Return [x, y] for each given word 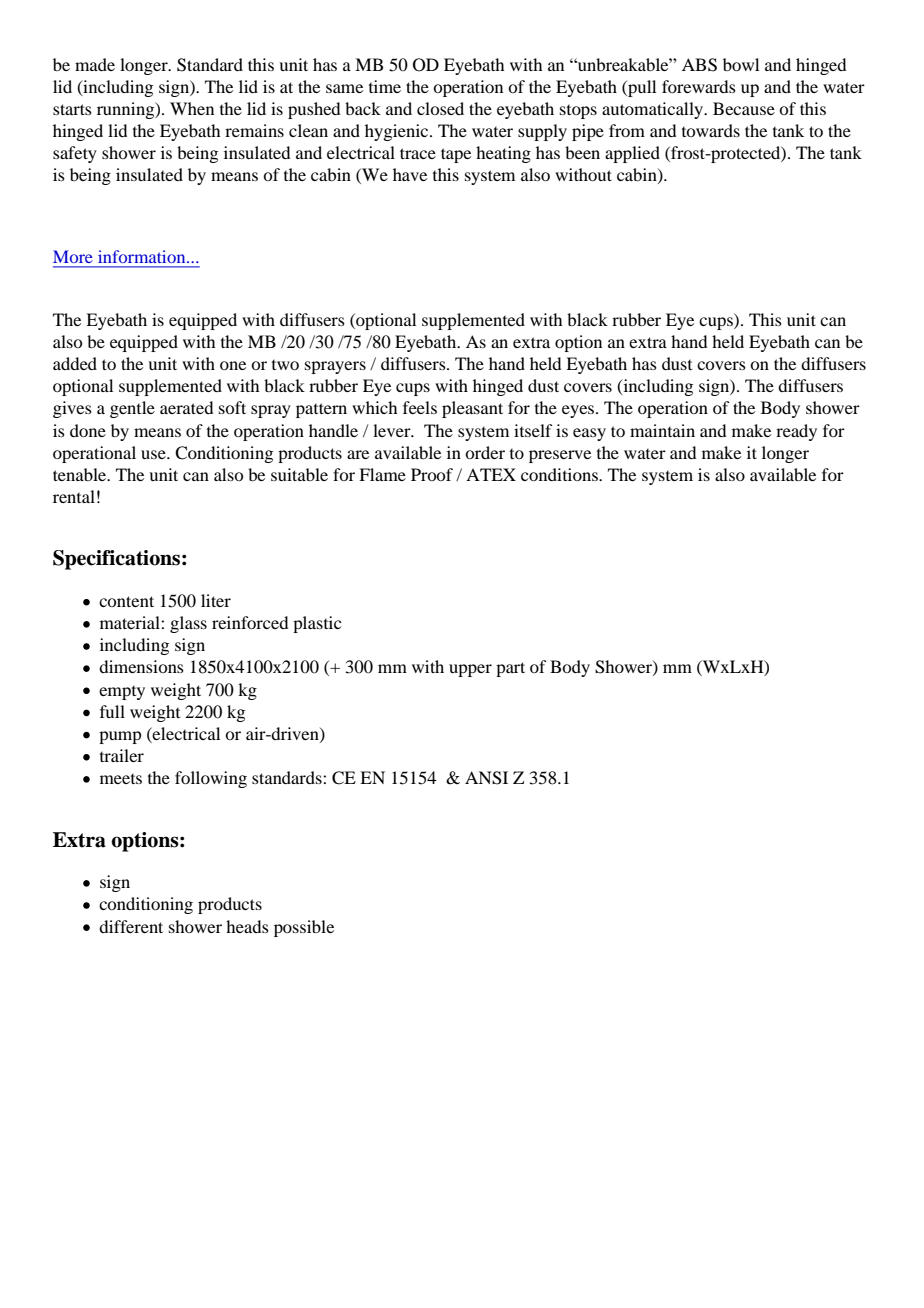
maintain [662, 430]
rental [74, 496]
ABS [699, 65]
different [131, 926]
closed [440, 108]
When [192, 108]
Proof [432, 474]
